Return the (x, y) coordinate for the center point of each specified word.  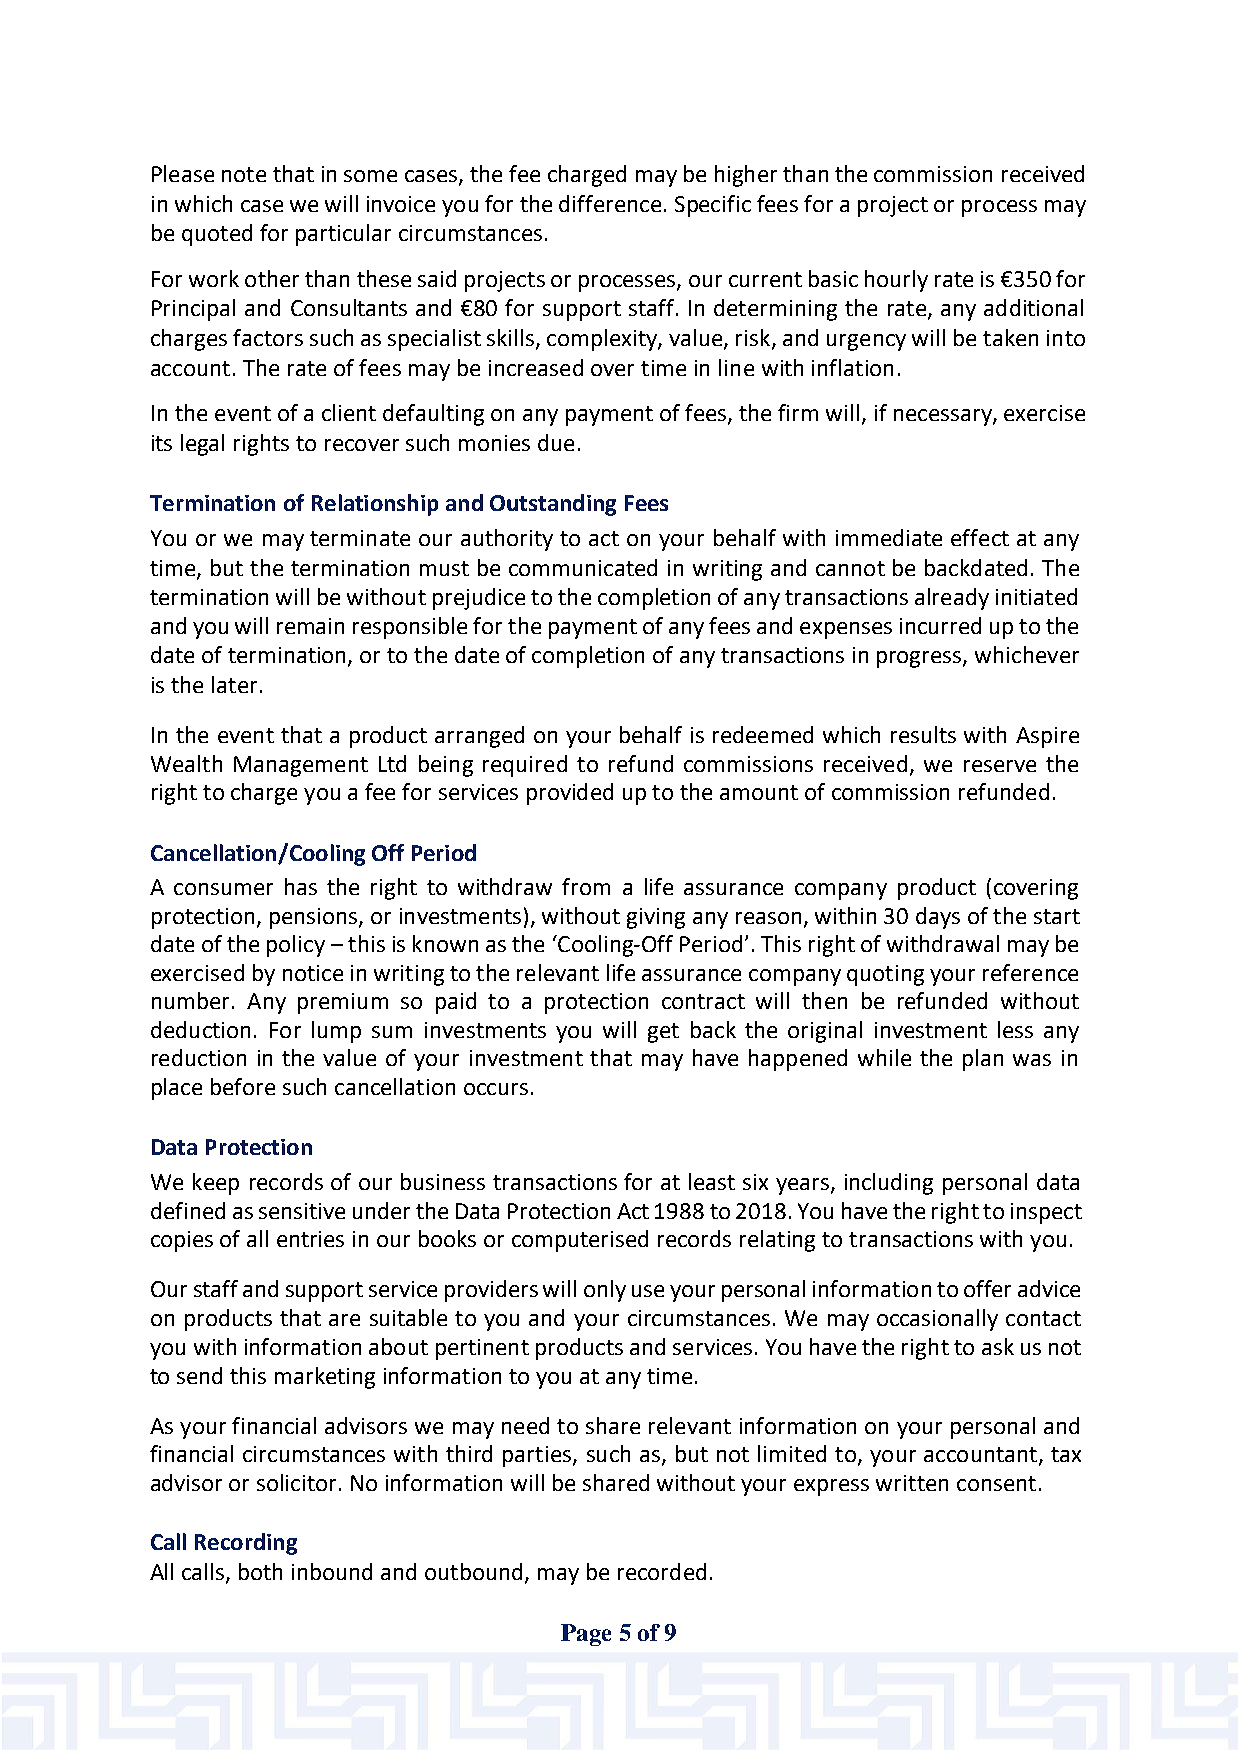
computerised (580, 1241)
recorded (662, 1571)
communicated (583, 567)
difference (610, 203)
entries (310, 1239)
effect (980, 537)
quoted (217, 235)
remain (310, 626)
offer (987, 1288)
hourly (896, 281)
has (301, 886)
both (260, 1571)
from (586, 886)
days (938, 918)
